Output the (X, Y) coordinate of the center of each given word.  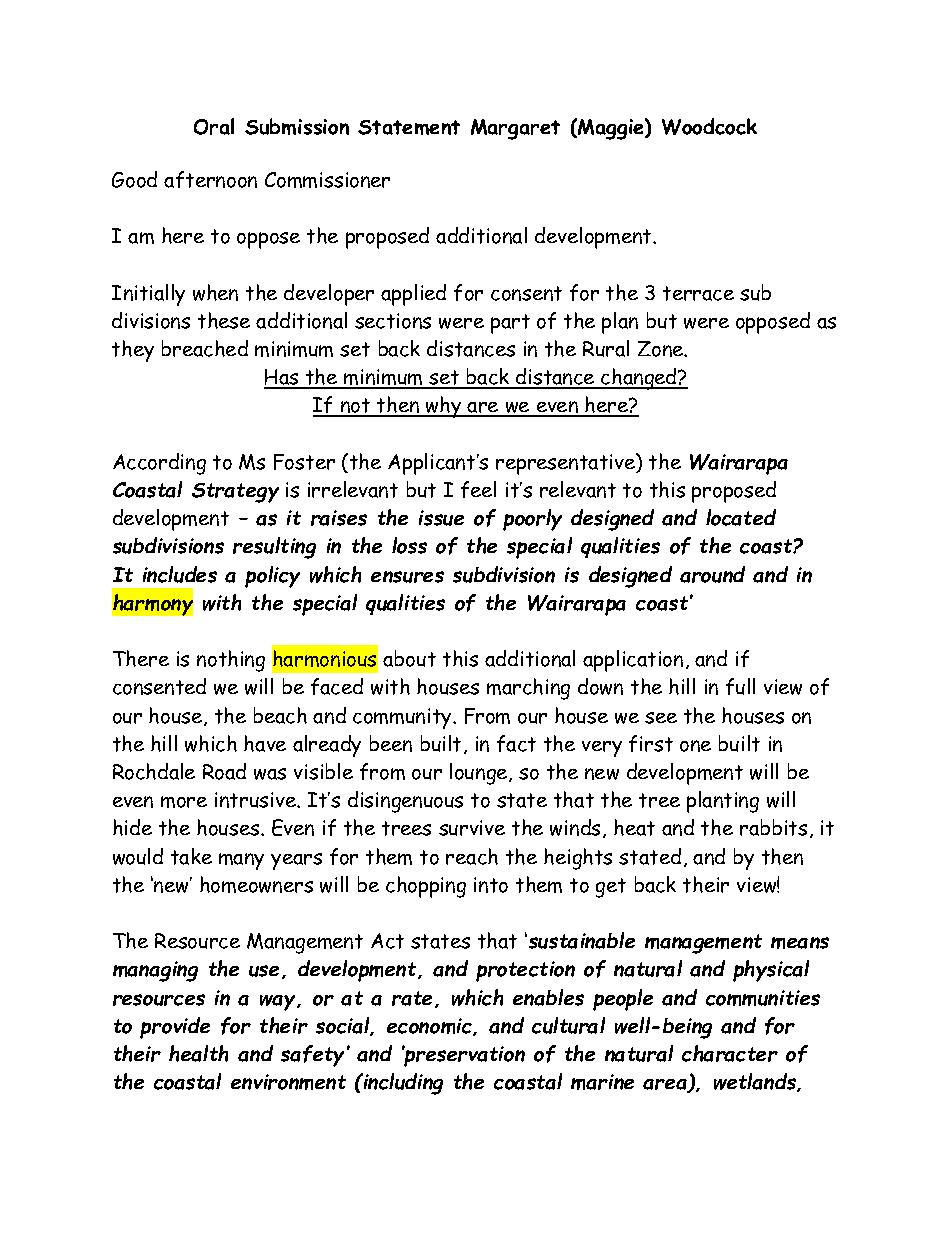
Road (224, 771)
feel (478, 489)
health (198, 1053)
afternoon (210, 179)
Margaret (515, 129)
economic (430, 1027)
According (159, 464)
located (741, 517)
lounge (480, 774)
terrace (698, 293)
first (651, 743)
